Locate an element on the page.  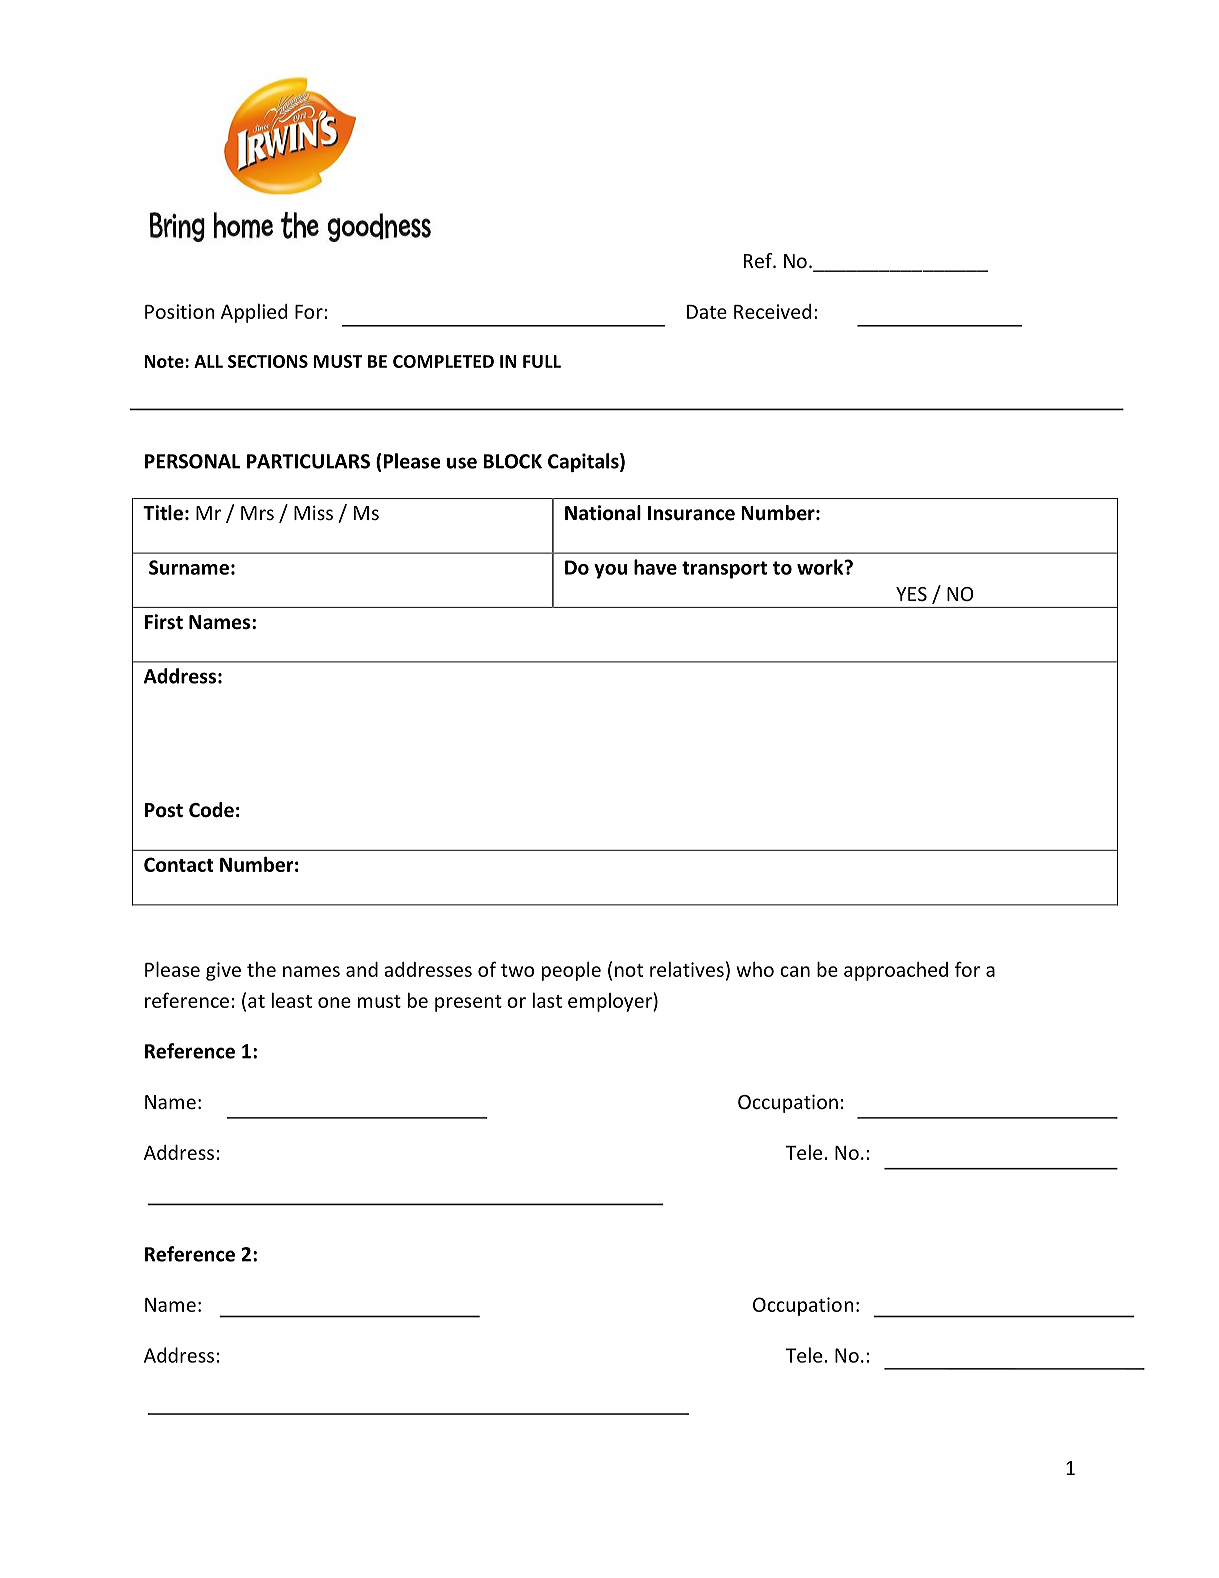
Applied is located at coordinates (254, 313).
